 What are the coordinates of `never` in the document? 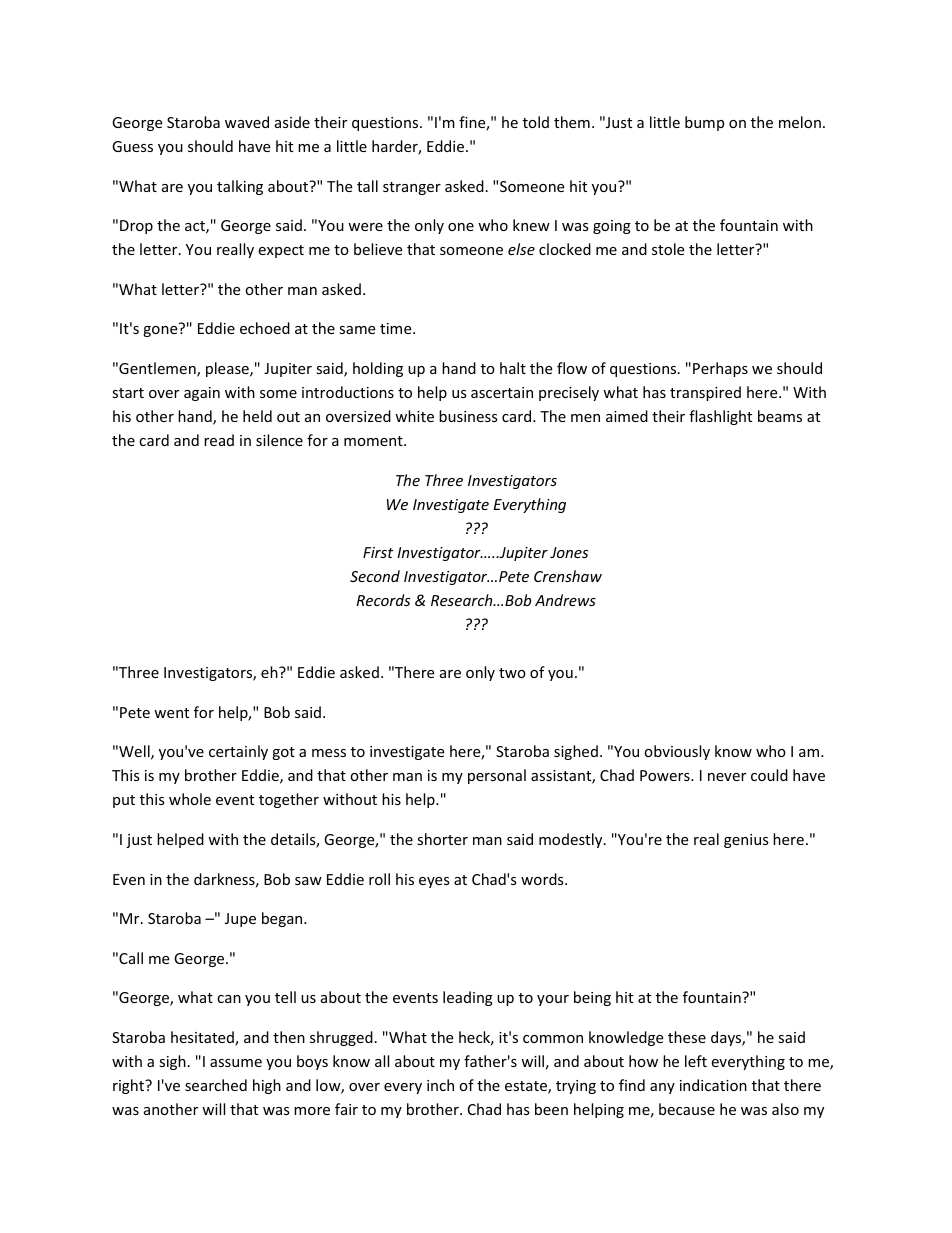 It's located at (727, 777).
